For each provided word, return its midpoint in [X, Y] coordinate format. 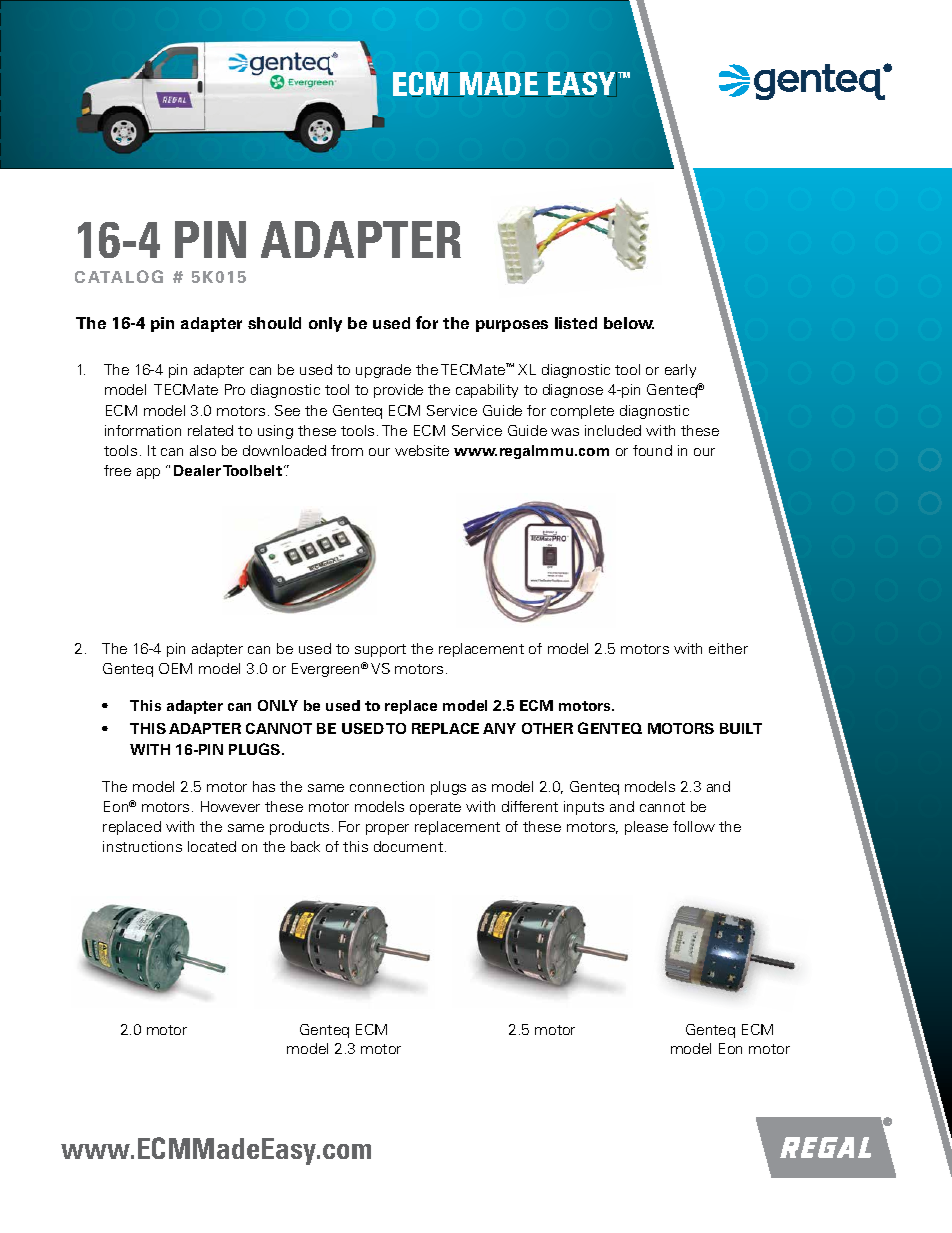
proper [387, 829]
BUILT [741, 728]
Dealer [197, 470]
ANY [499, 728]
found [652, 450]
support [380, 650]
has [264, 786]
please [646, 828]
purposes [512, 326]
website [422, 450]
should [274, 323]
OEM [175, 668]
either [728, 648]
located [212, 846]
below [629, 323]
